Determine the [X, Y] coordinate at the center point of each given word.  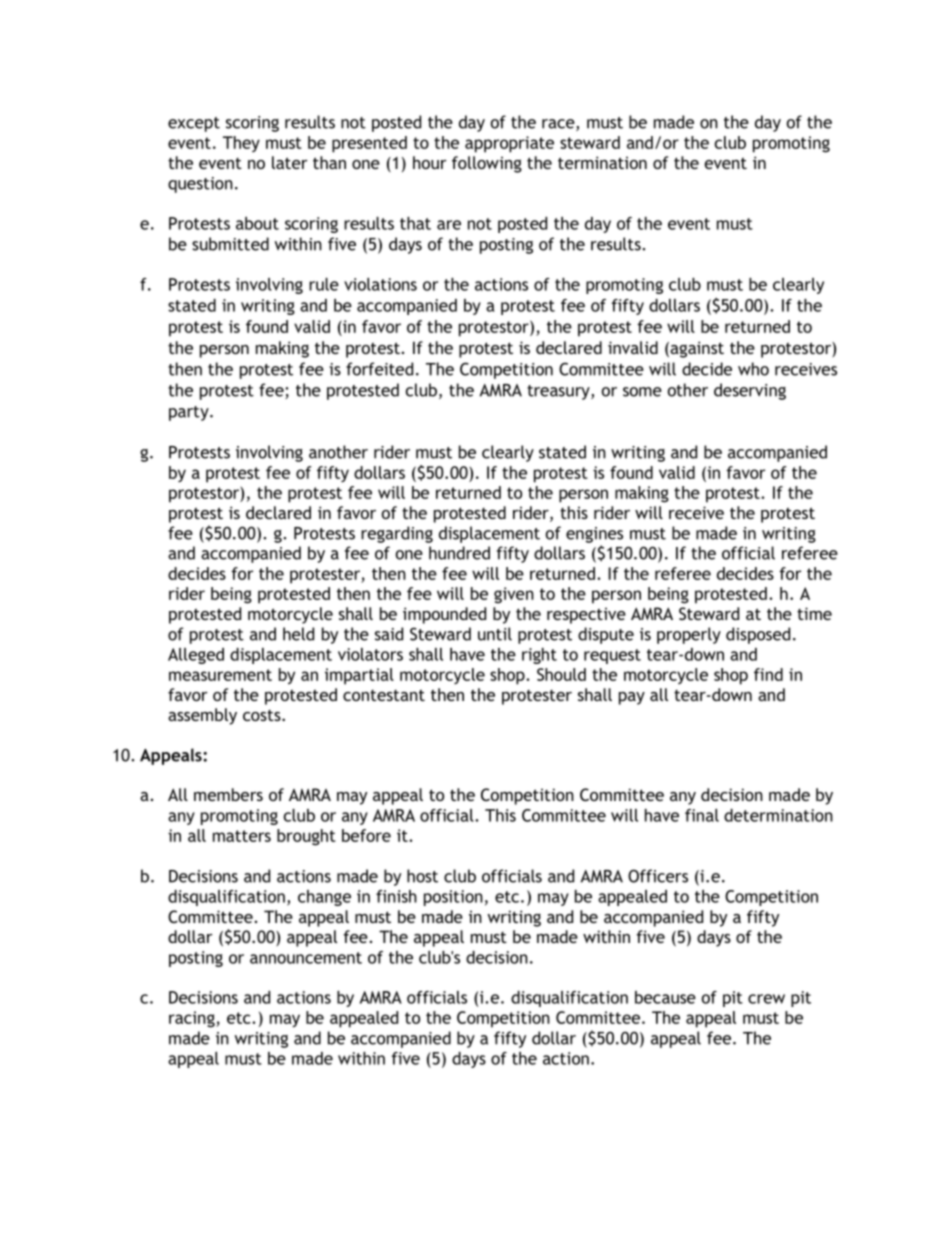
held [298, 634]
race [559, 125]
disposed [758, 635]
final [702, 815]
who [753, 369]
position [453, 898]
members [228, 794]
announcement [306, 958]
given [514, 595]
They [241, 144]
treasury [559, 392]
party [190, 413]
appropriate [509, 144]
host [422, 876]
